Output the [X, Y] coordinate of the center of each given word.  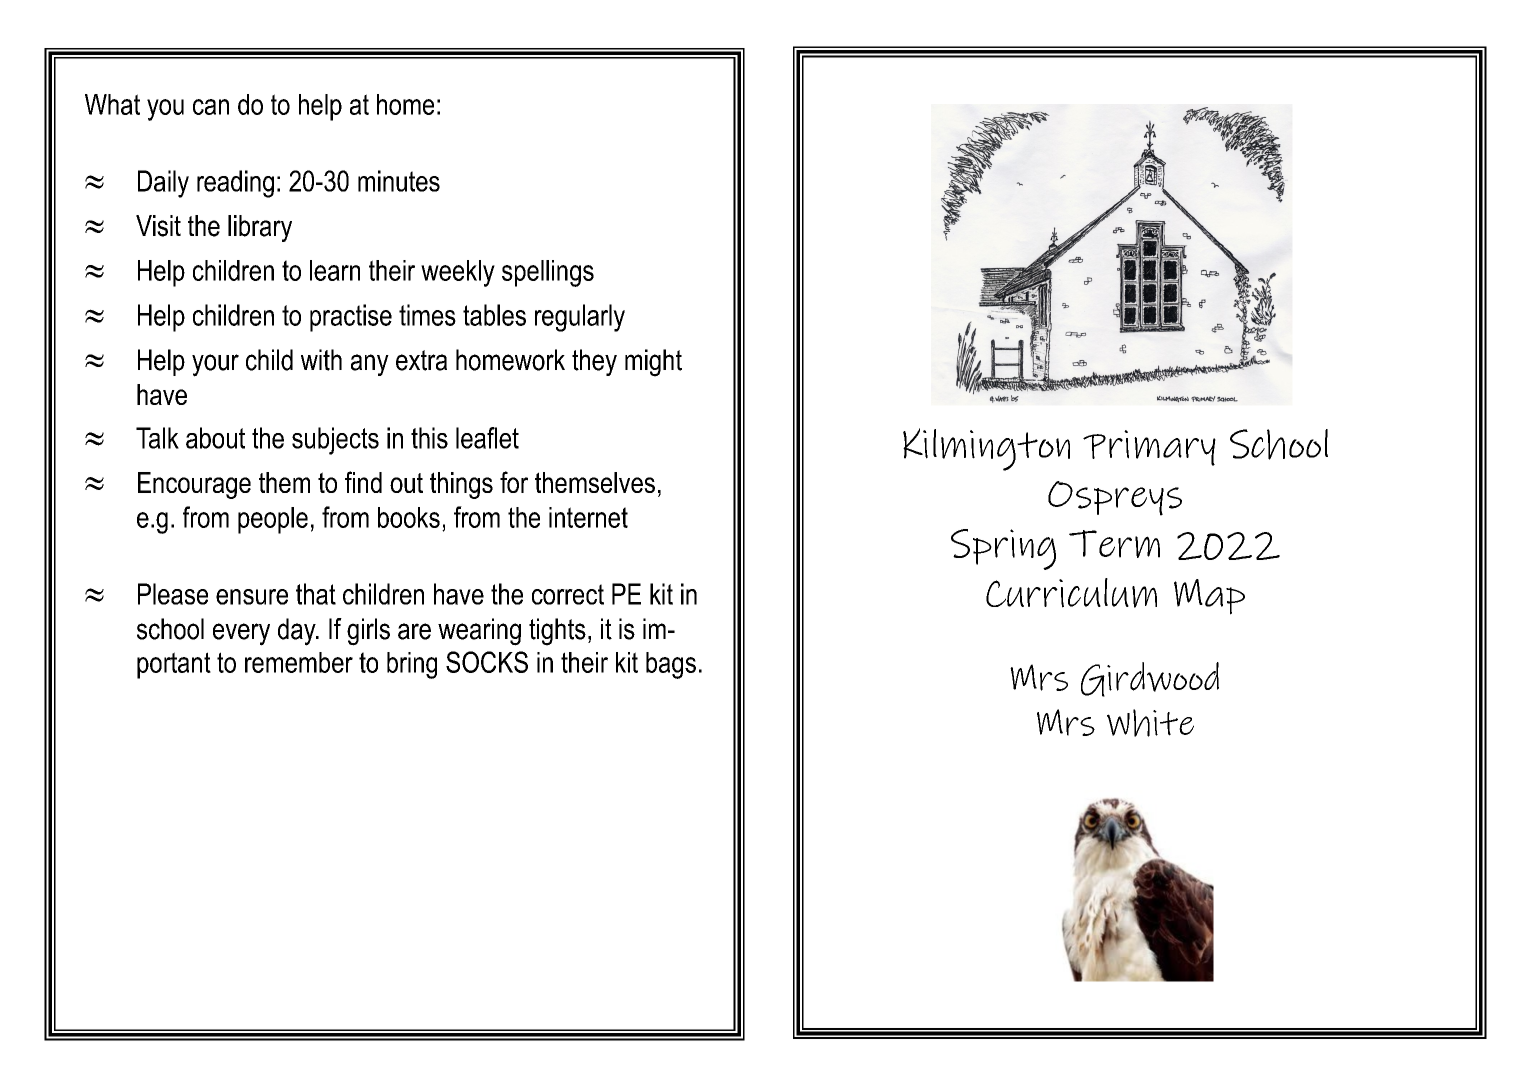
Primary [1149, 448]
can [211, 107]
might [653, 363]
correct [568, 594]
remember [299, 662]
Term [1114, 544]
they [594, 362]
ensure [252, 597]
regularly [580, 318]
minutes [399, 181]
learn [335, 270]
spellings [548, 273]
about [215, 438]
